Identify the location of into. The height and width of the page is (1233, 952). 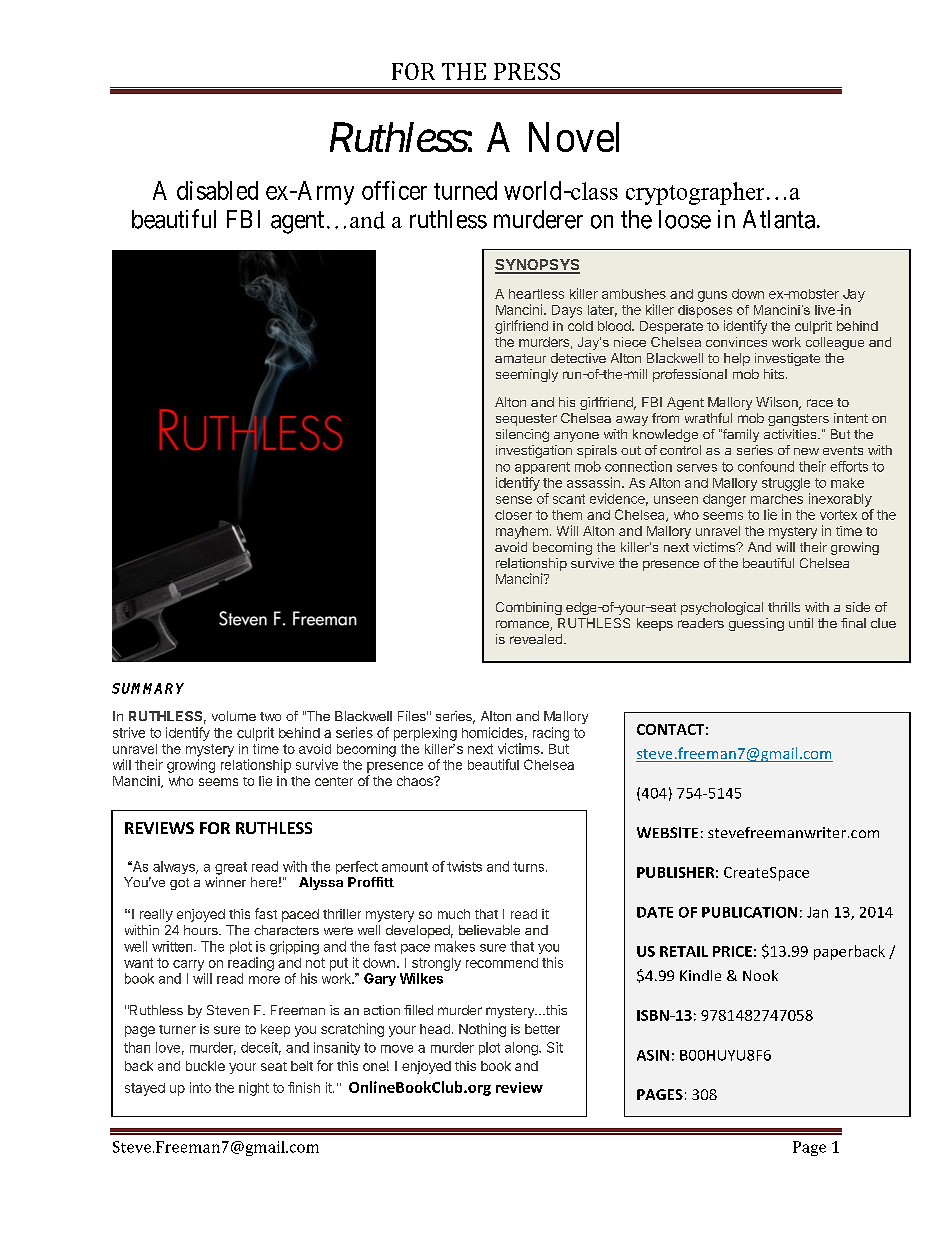
(200, 1087).
